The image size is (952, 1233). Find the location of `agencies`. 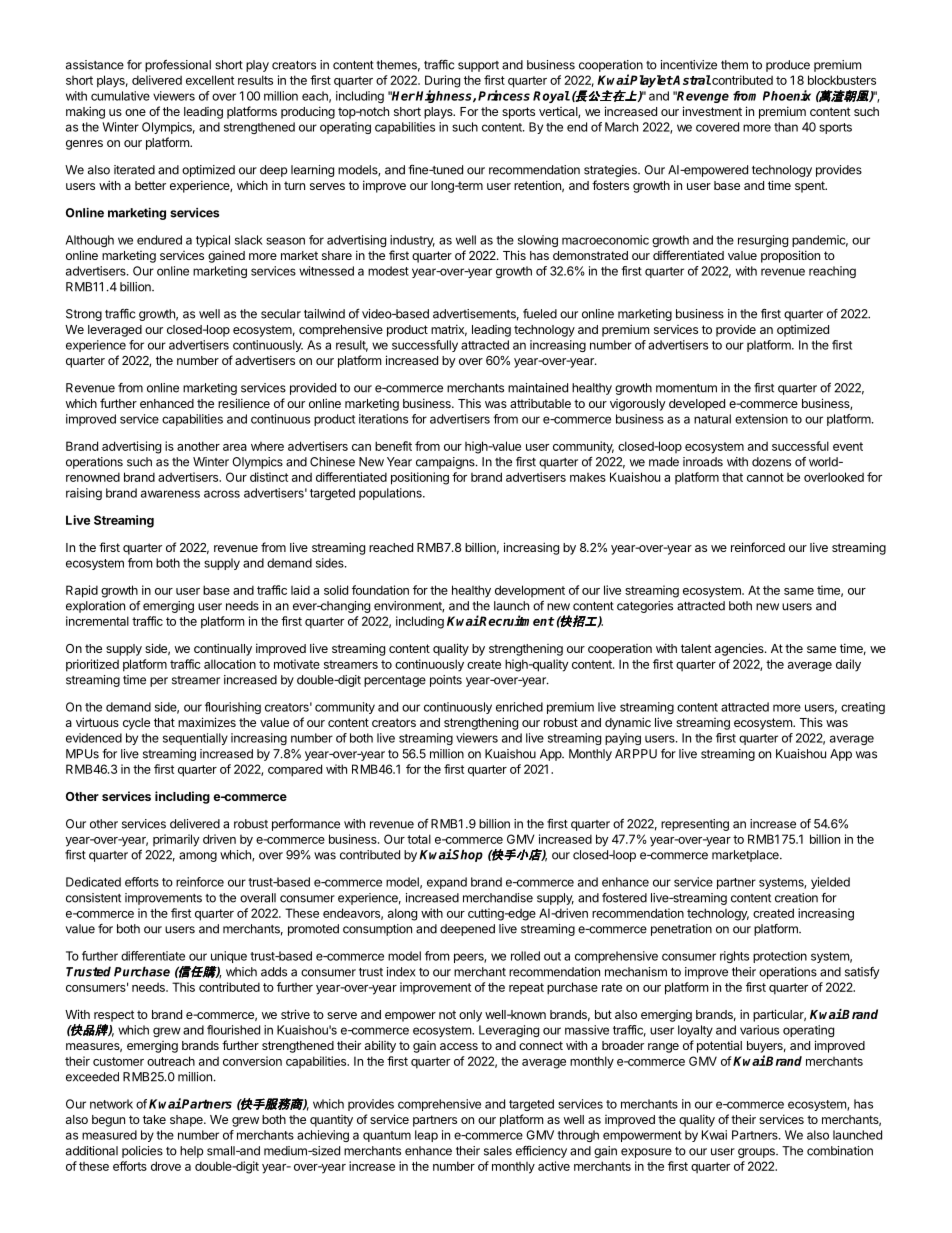

agencies is located at coordinates (740, 649).
